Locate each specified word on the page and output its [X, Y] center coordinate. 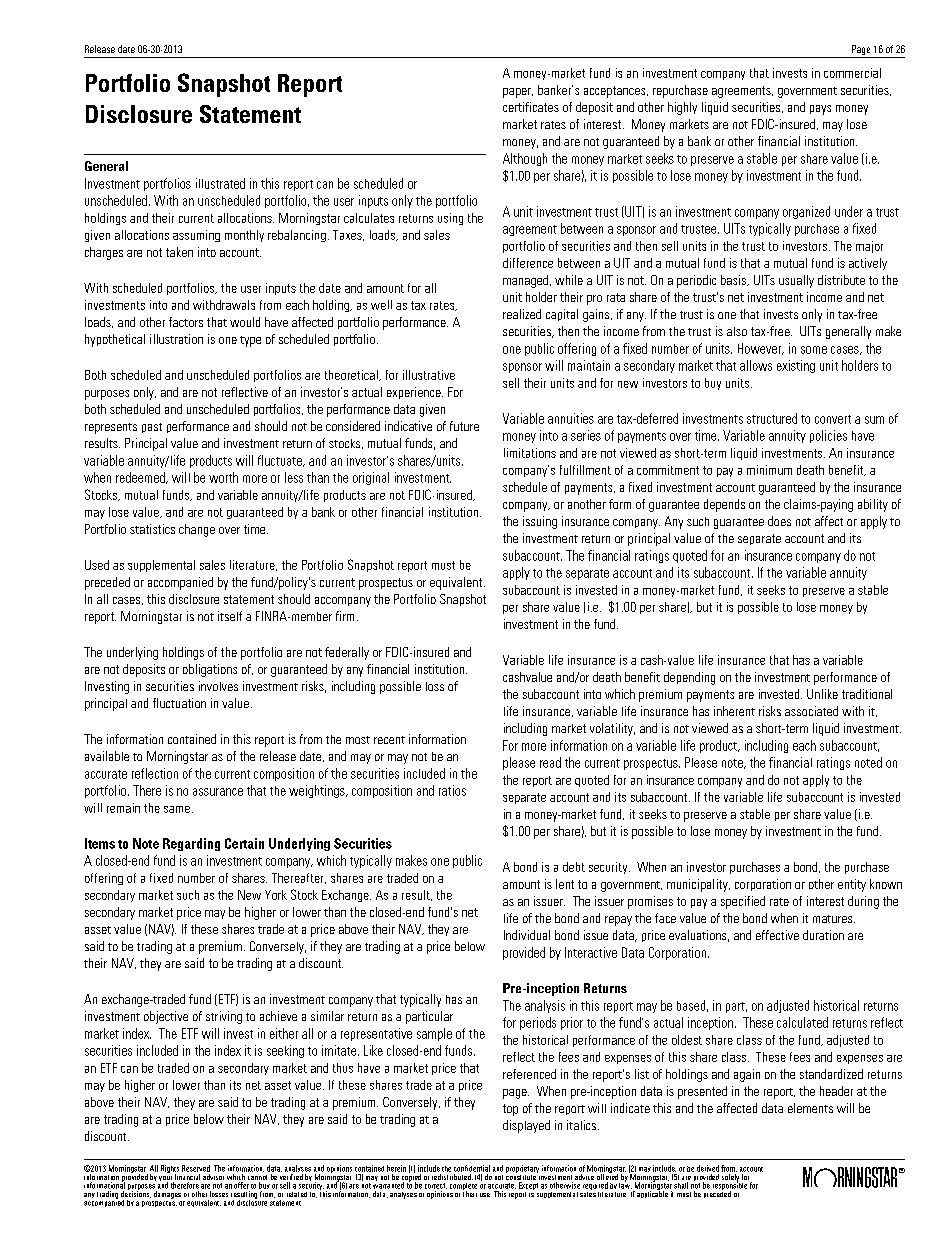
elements [810, 1108]
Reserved [196, 1168]
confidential [472, 1168]
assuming [196, 236]
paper [518, 93]
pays [820, 110]
